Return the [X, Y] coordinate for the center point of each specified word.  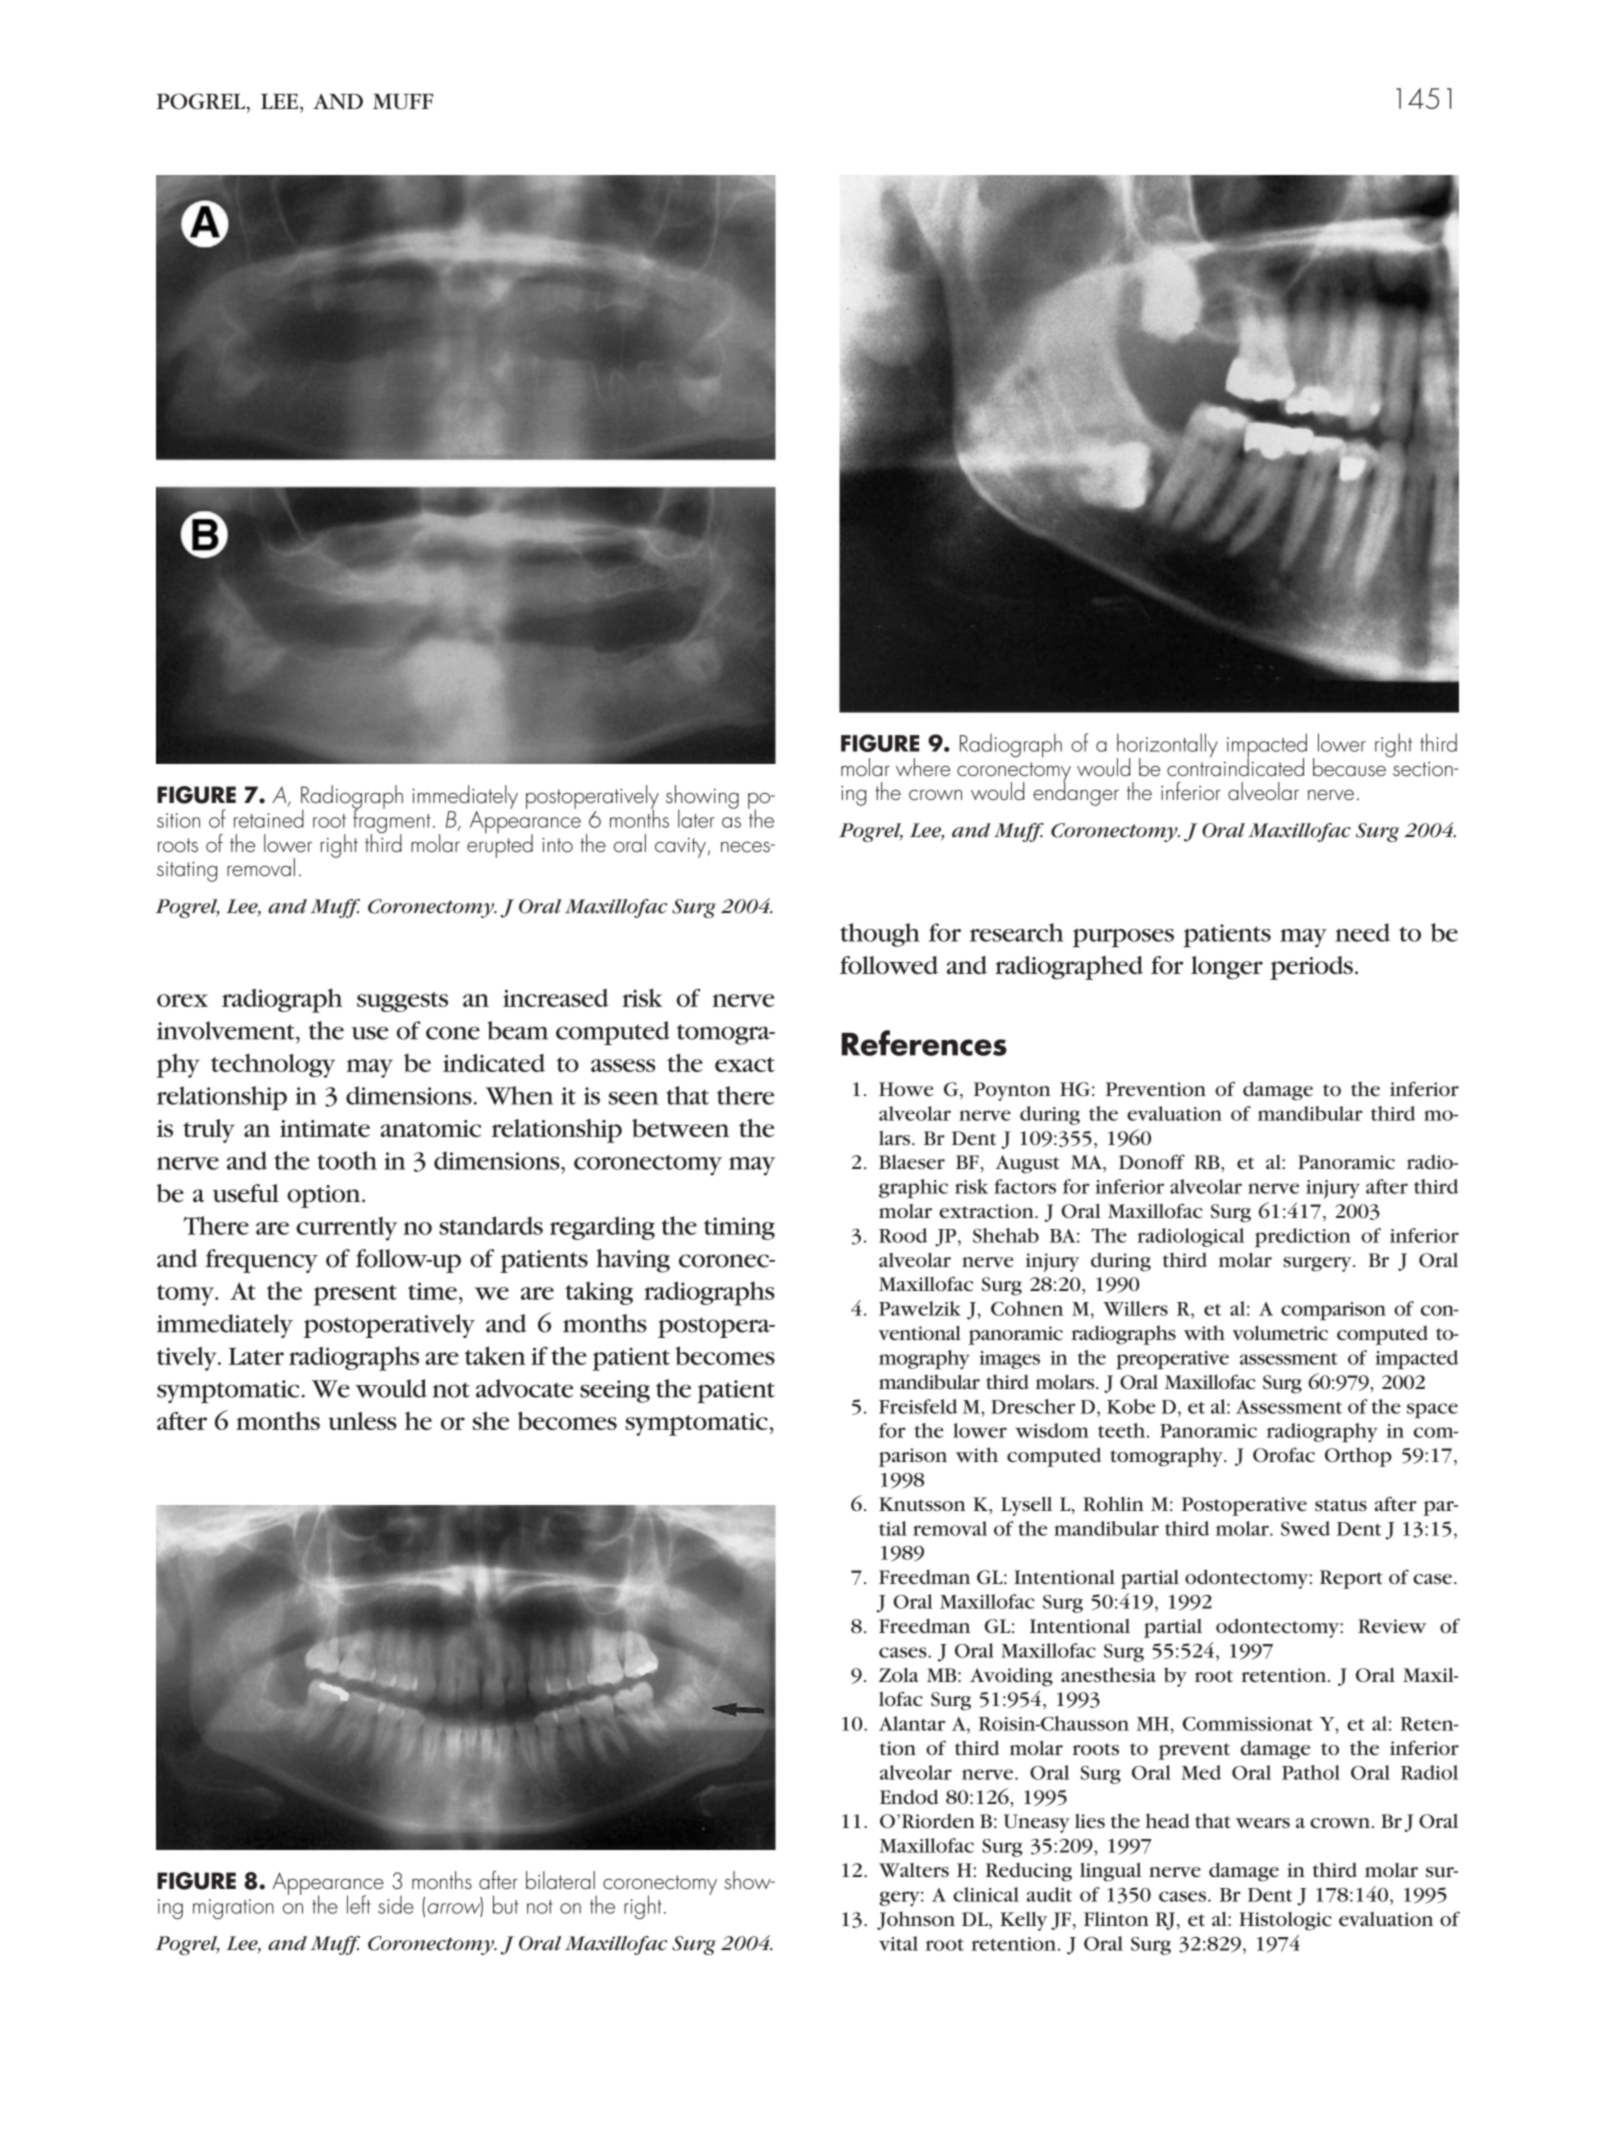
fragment [392, 821]
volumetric [1280, 1333]
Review [1392, 1626]
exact [745, 1064]
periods [1311, 968]
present [355, 1295]
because [1350, 765]
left [359, 1904]
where [923, 767]
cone [453, 1033]
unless [362, 1421]
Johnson [916, 1920]
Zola [899, 1675]
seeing [615, 1391]
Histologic [1285, 1921]
